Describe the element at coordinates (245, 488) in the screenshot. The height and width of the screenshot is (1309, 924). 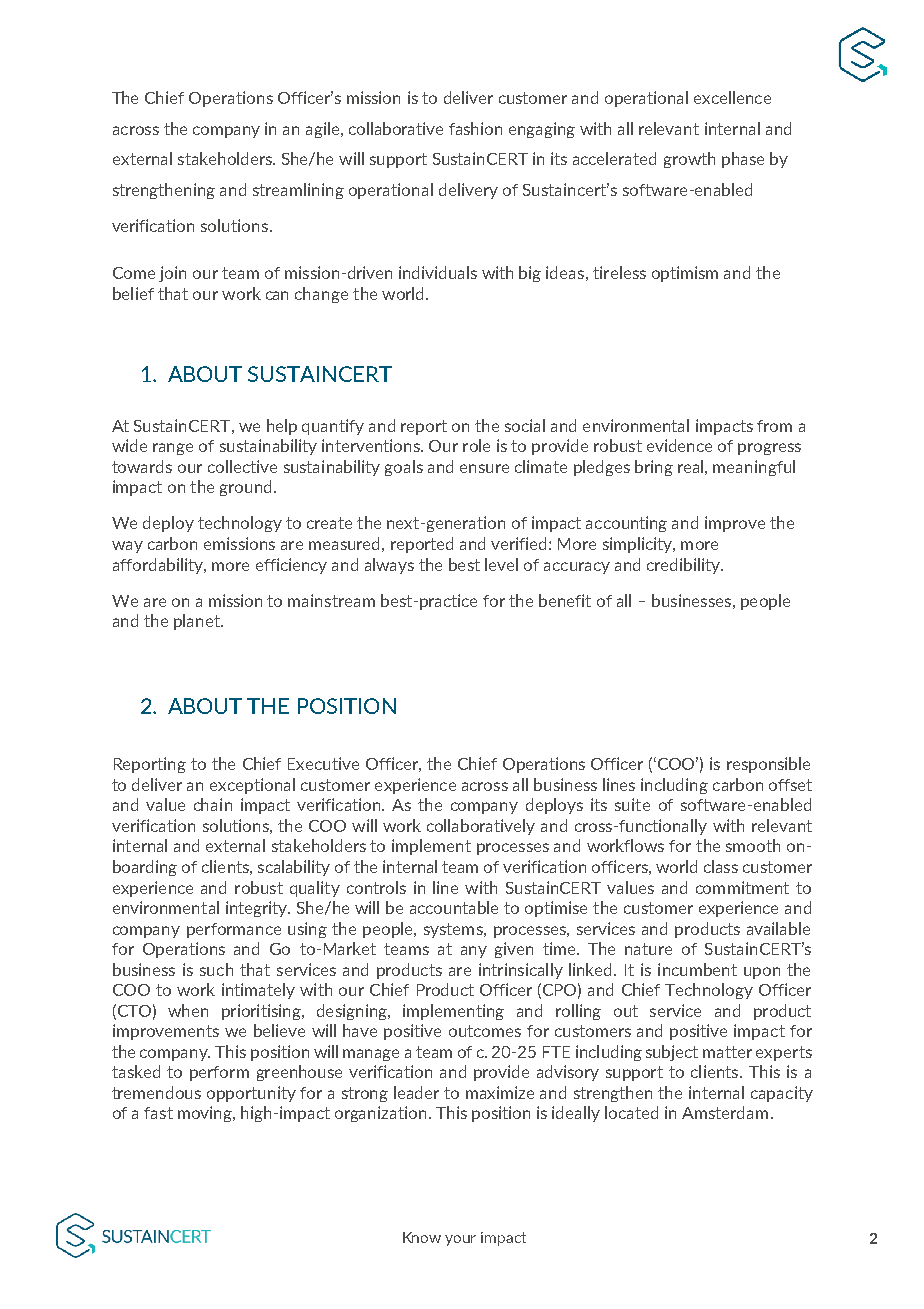
I see `ground` at that location.
